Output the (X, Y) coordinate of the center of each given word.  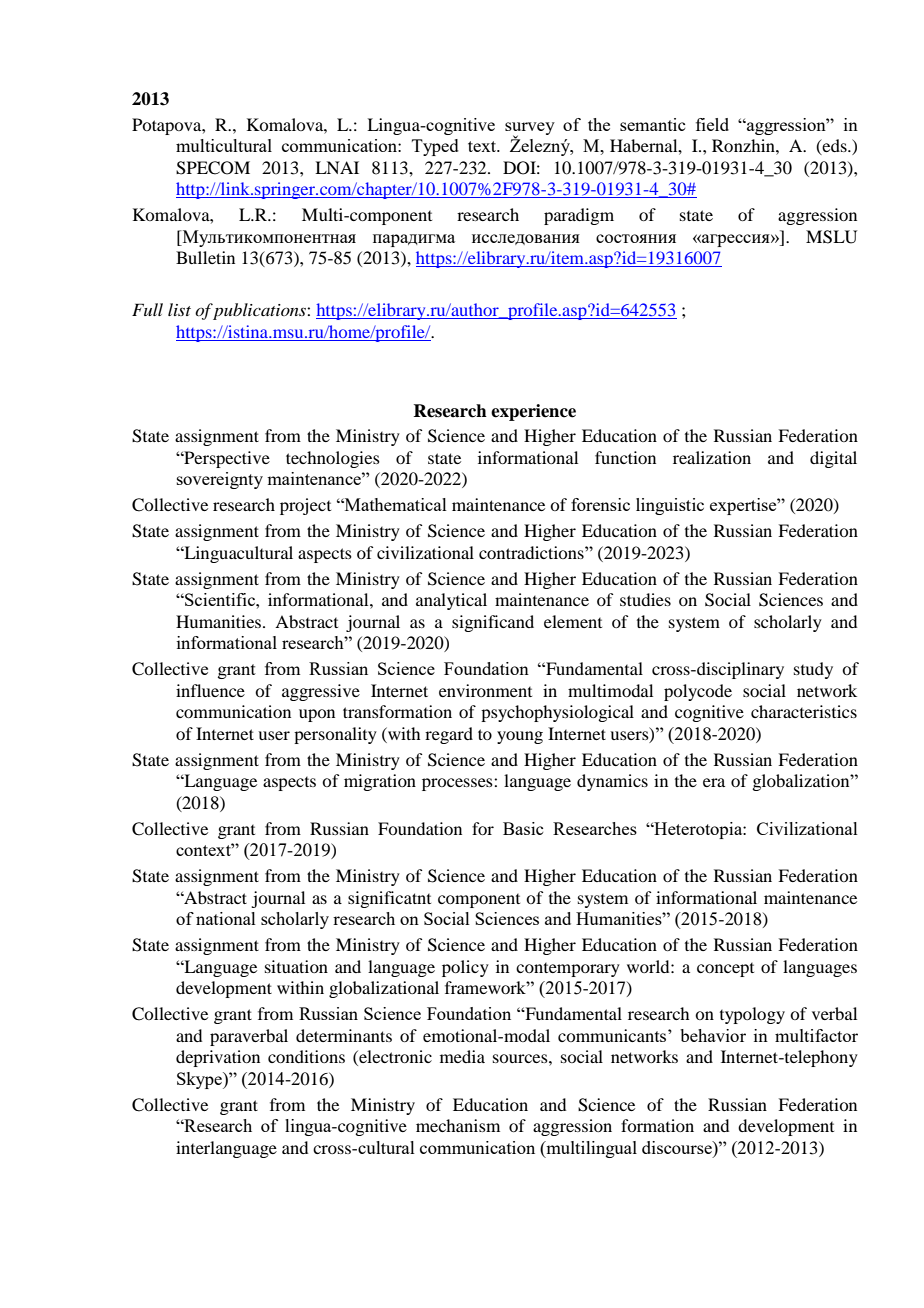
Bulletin (205, 257)
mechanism (458, 1125)
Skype (200, 1080)
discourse (678, 1147)
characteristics (804, 711)
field (712, 124)
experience (533, 412)
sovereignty (220, 480)
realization (712, 457)
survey (530, 129)
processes (458, 784)
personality (335, 735)
